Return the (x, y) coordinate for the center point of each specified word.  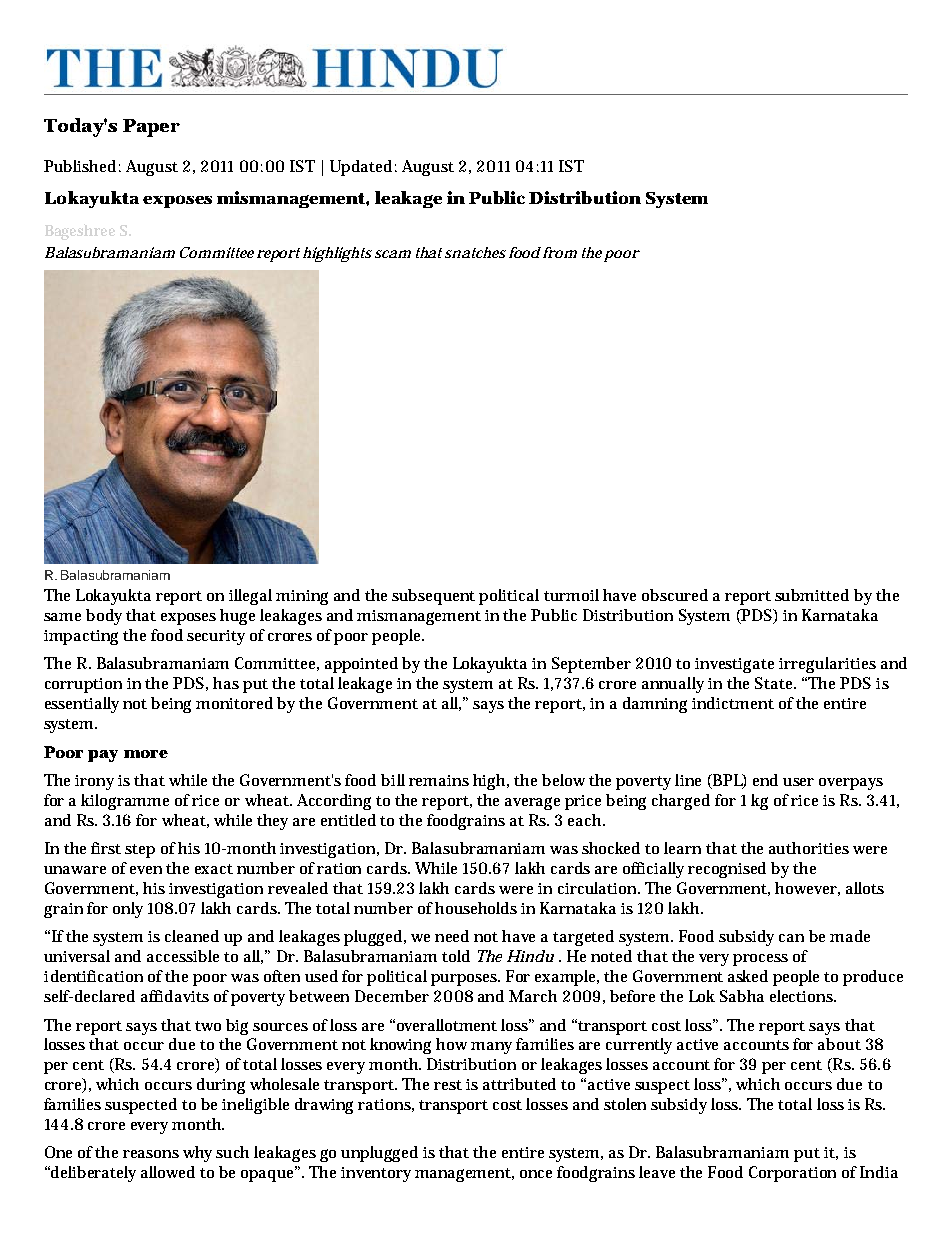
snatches (475, 252)
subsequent (433, 597)
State (775, 683)
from (560, 252)
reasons (151, 1154)
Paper (151, 128)
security (216, 637)
